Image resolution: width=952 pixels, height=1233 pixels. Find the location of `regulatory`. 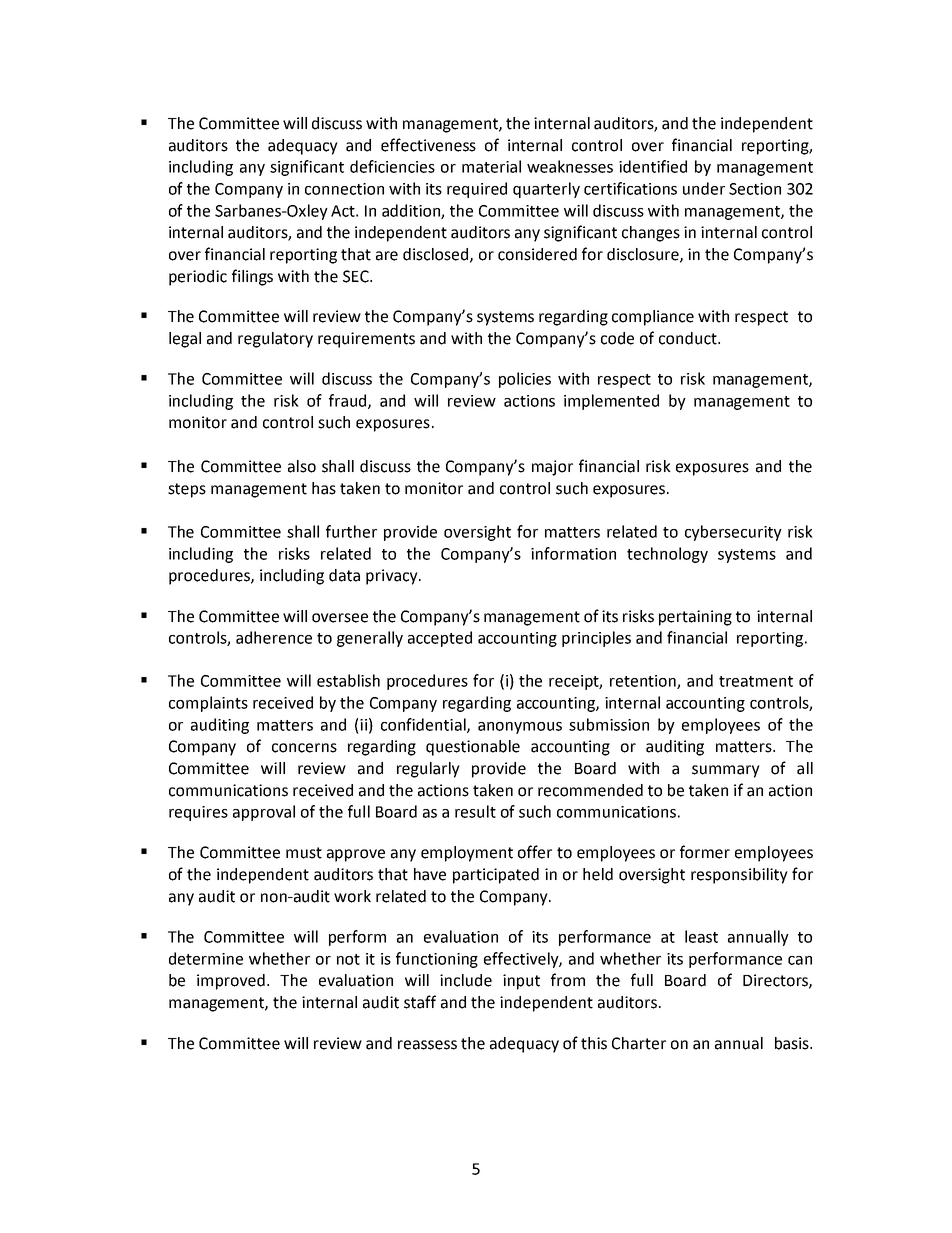

regulatory is located at coordinates (275, 340).
